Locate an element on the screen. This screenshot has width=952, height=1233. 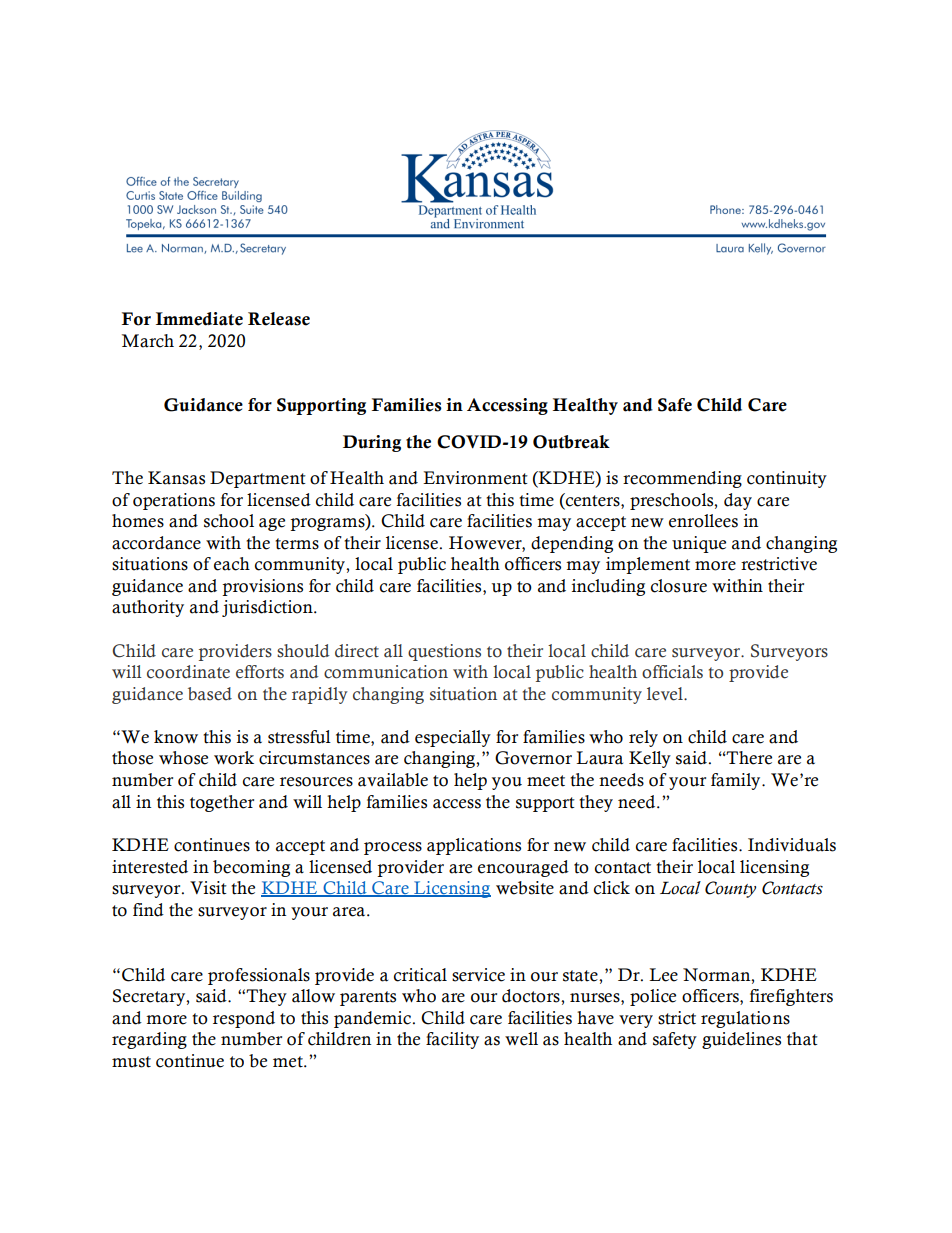
There is located at coordinates (748, 758).
